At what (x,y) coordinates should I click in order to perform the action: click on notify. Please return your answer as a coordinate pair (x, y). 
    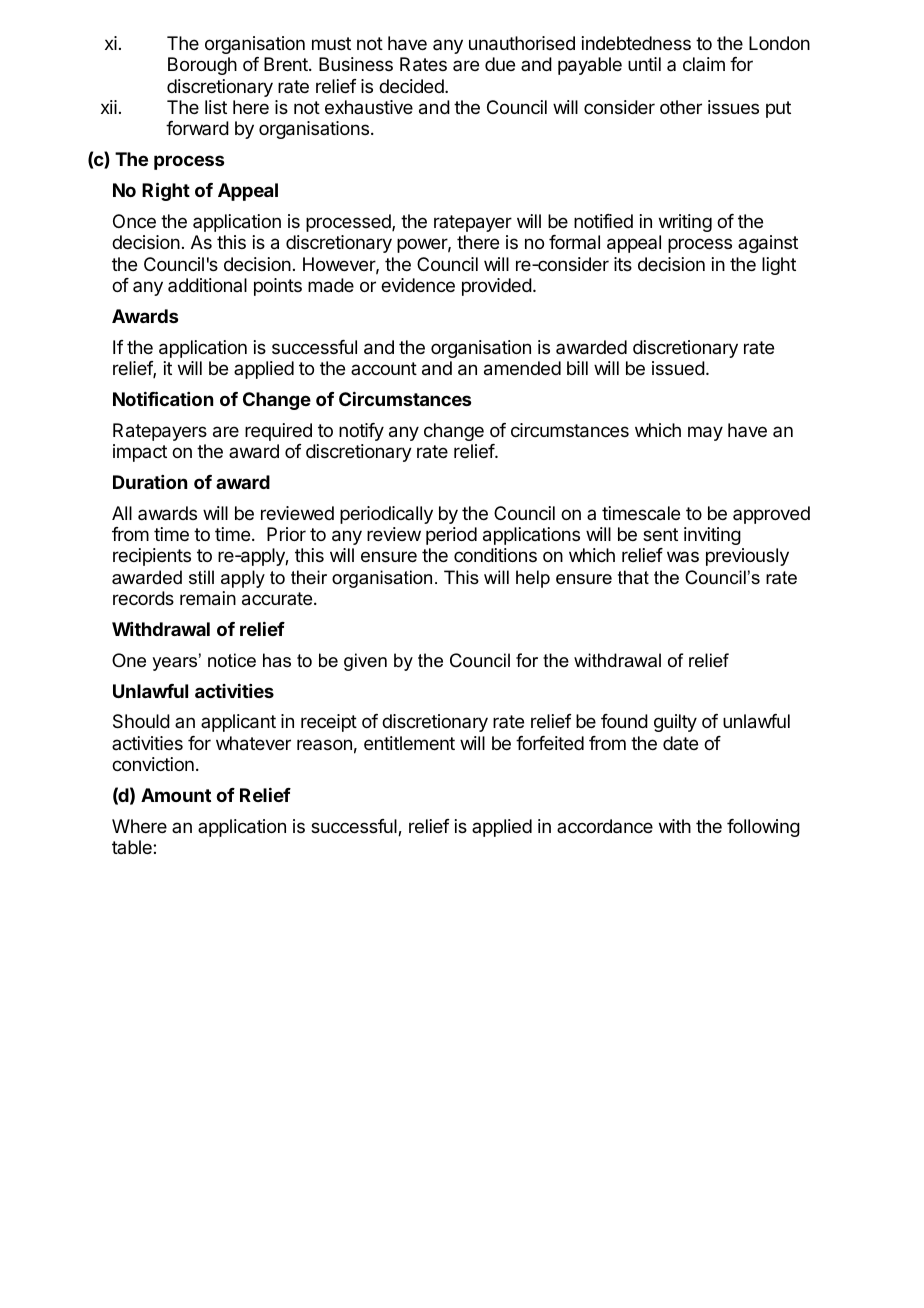
    Looking at the image, I should click on (361, 432).
